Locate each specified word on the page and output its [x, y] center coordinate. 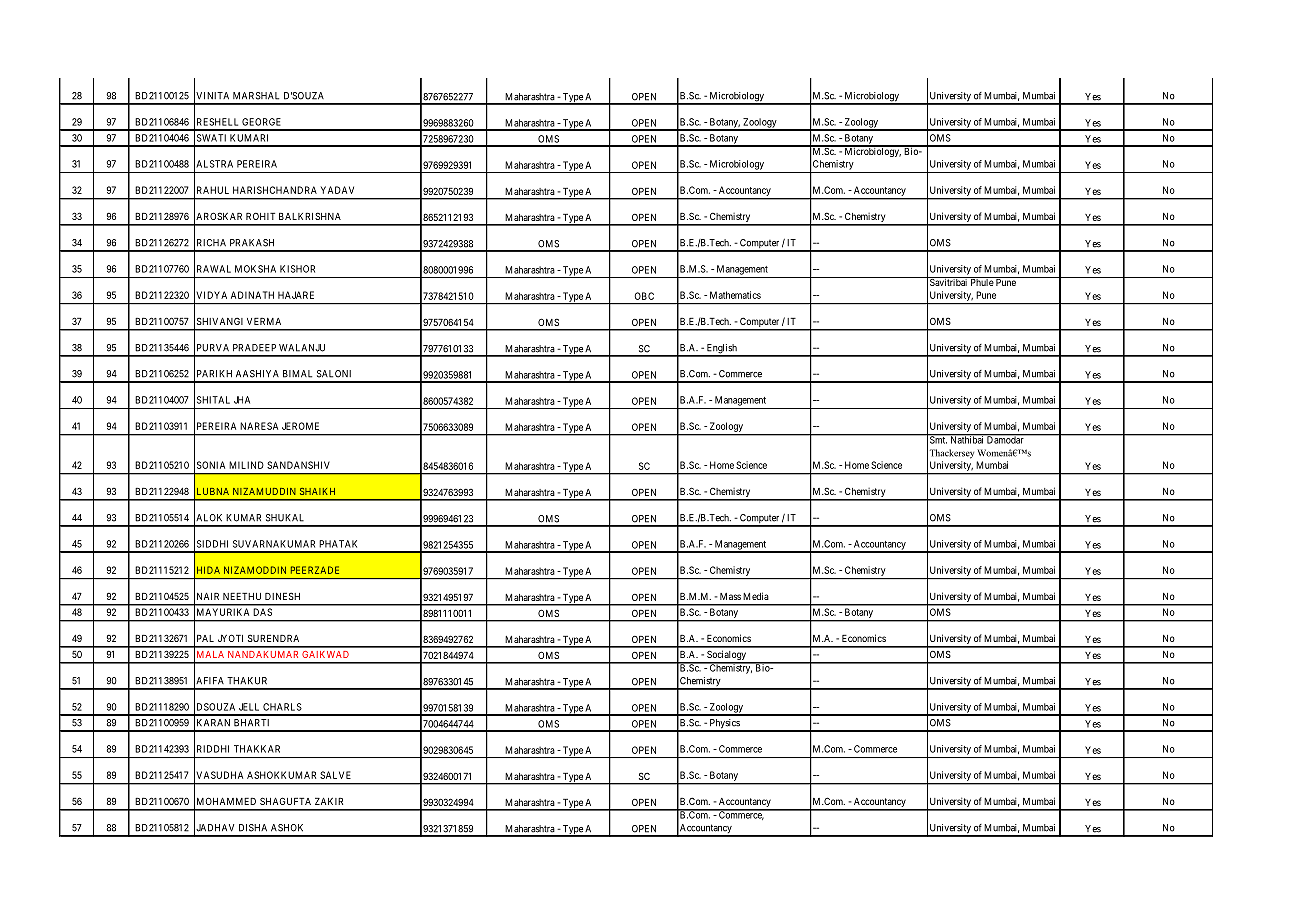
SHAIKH [317, 491]
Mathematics [735, 295]
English [721, 350]
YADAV [337, 190]
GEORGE [261, 122]
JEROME [300, 426]
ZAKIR [329, 801]
